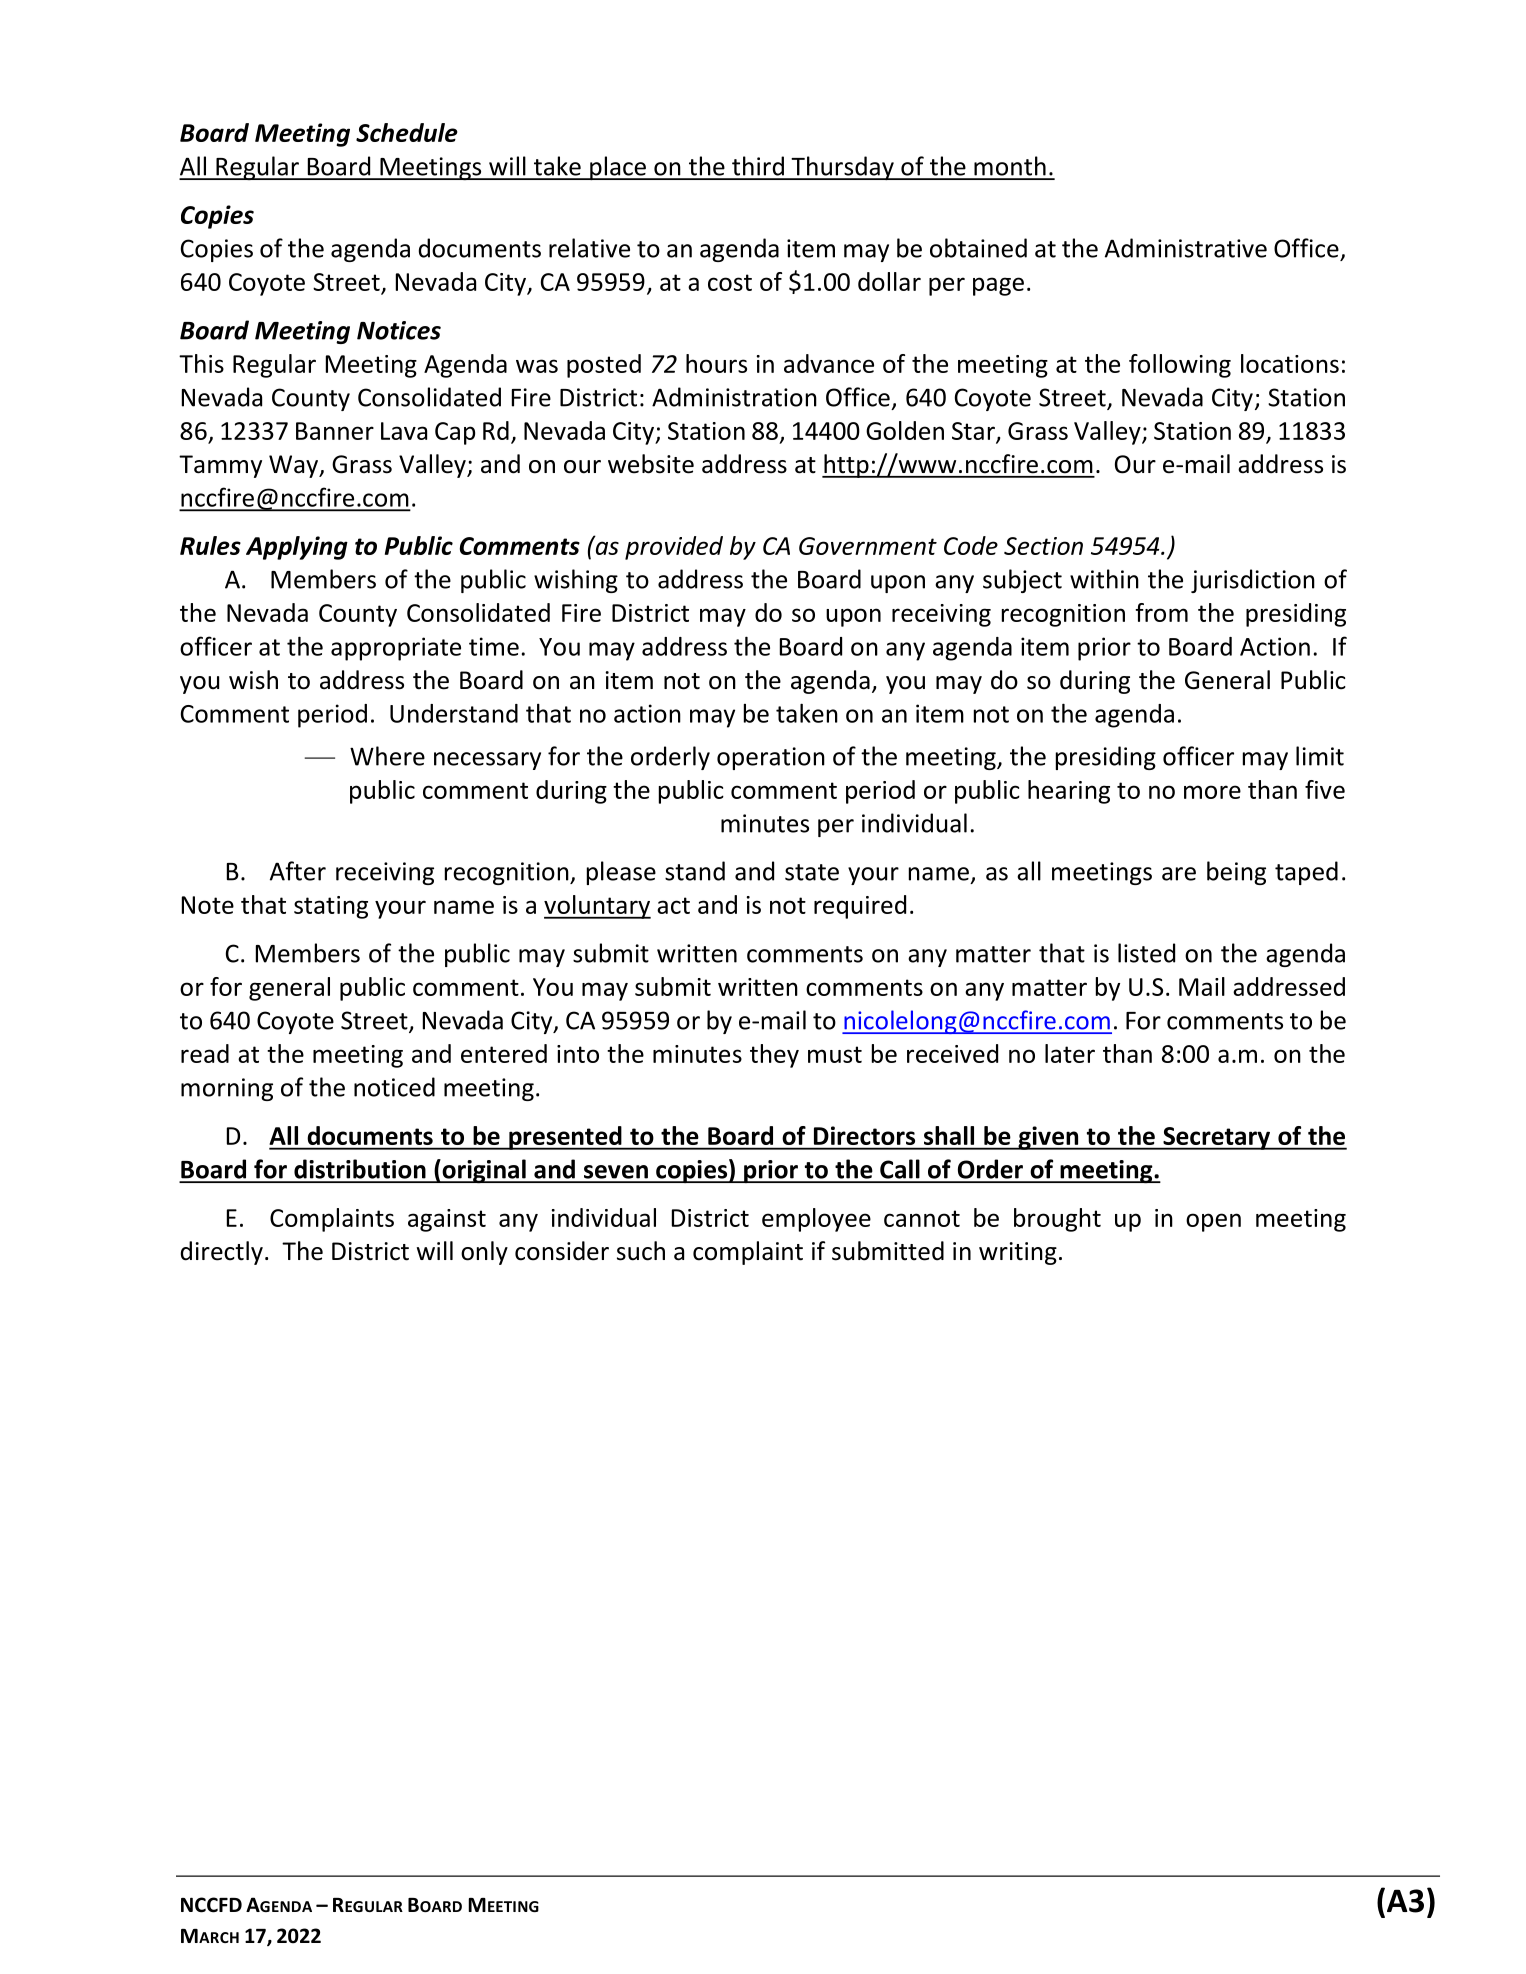 The height and width of the document is (1974, 1526). I want to click on Administrative, so click(1186, 248).
